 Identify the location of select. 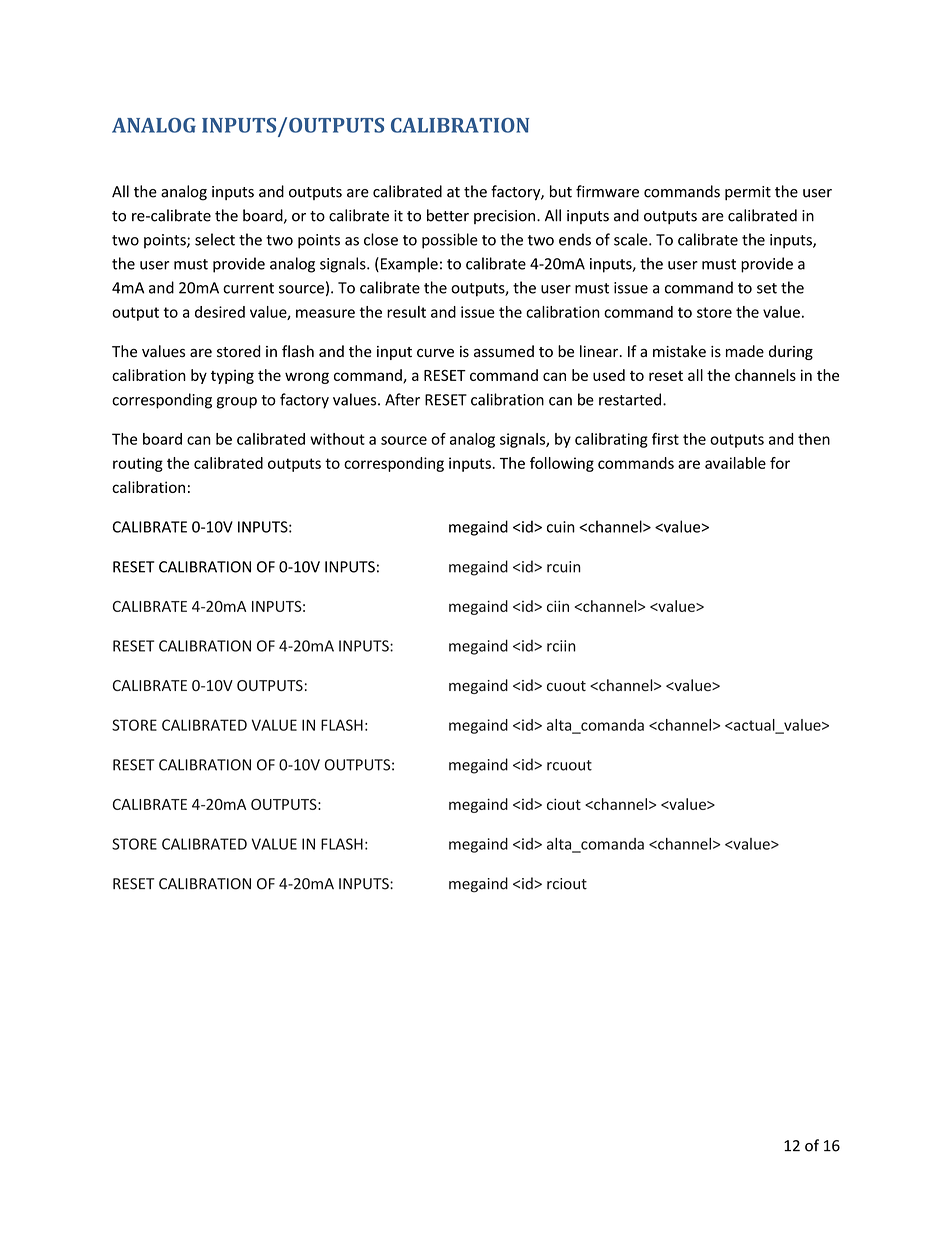
(215, 239).
